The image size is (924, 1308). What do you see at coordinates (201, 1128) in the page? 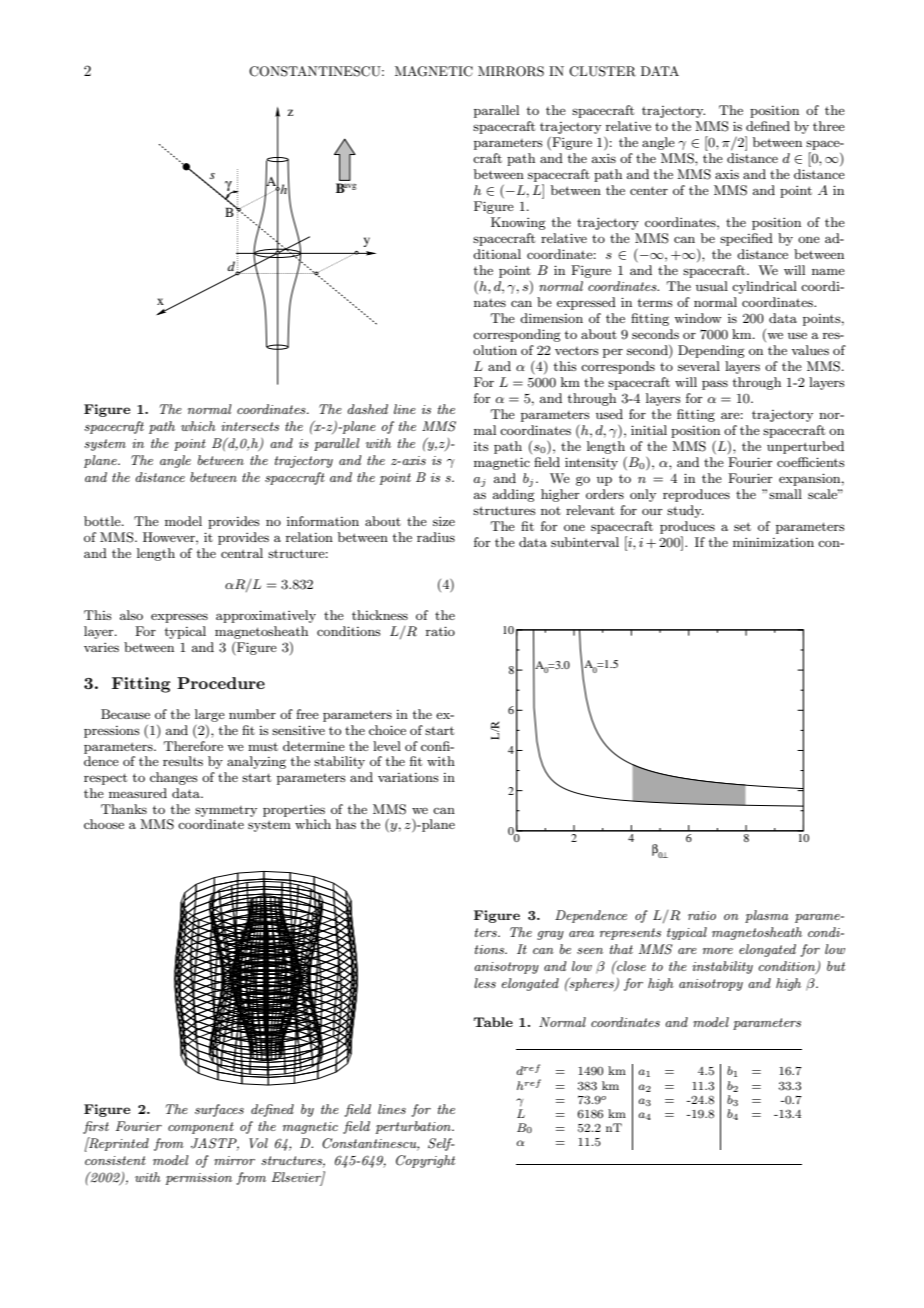
I see `component` at bounding box center [201, 1128].
